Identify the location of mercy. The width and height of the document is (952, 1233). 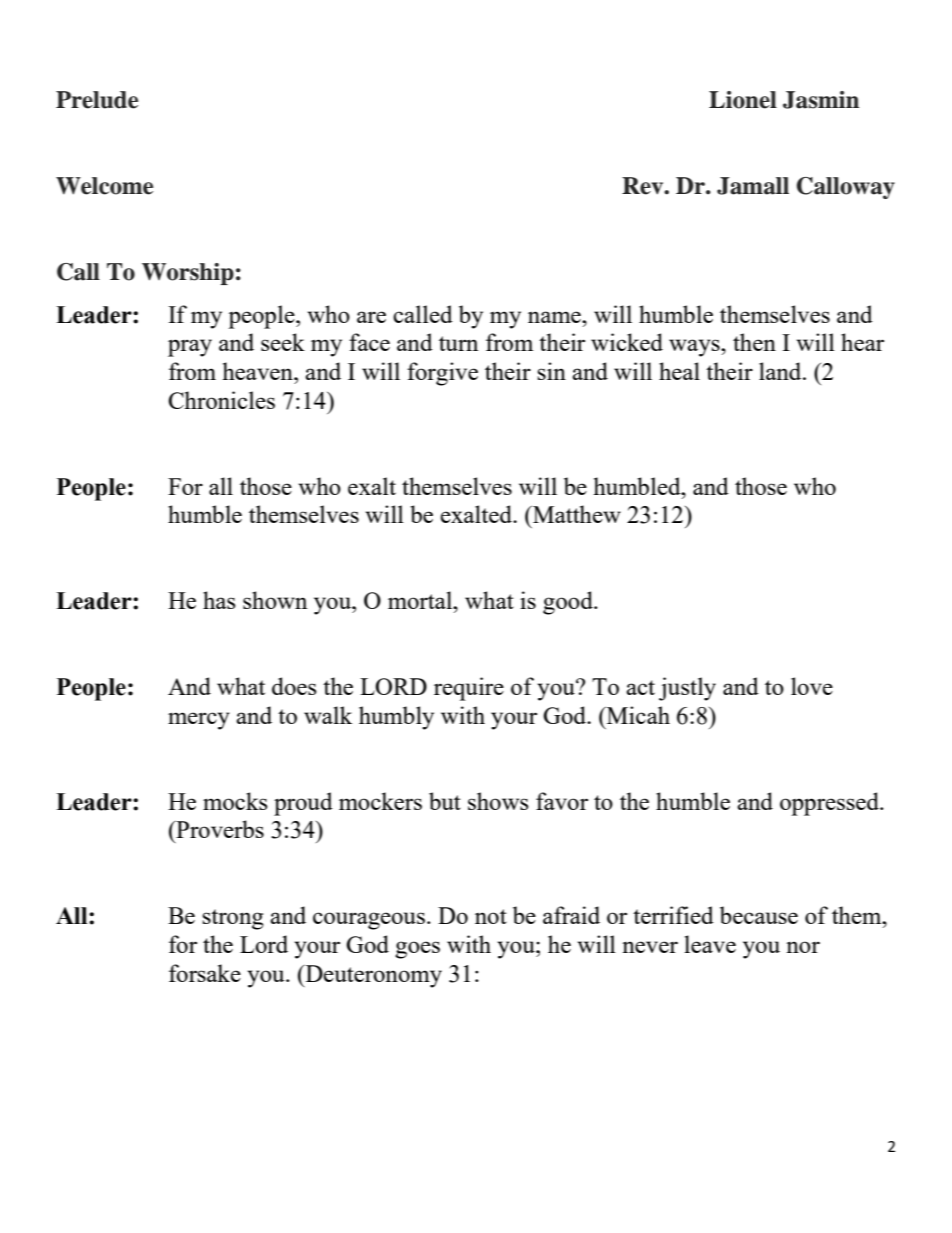
(199, 721).
